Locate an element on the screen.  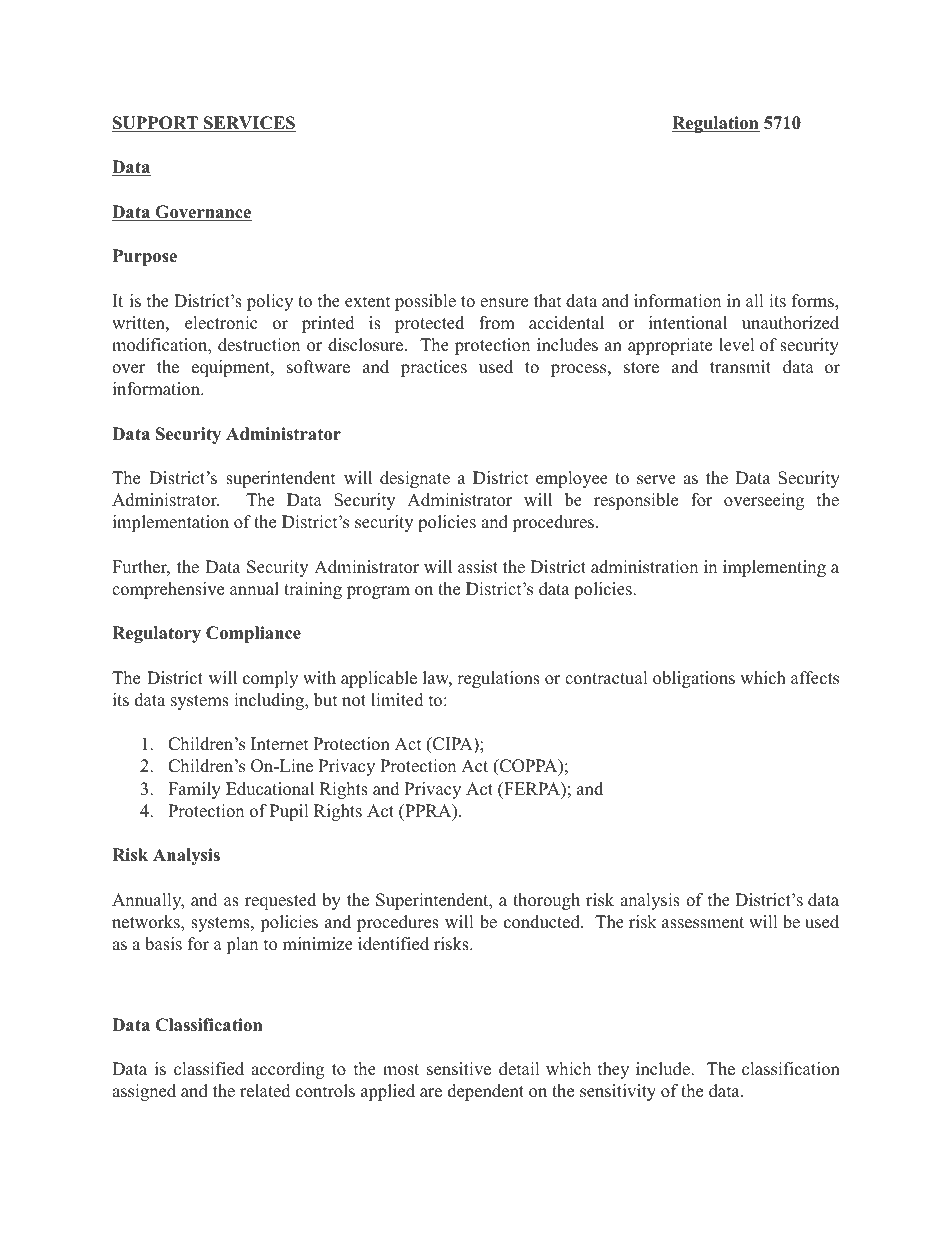
classified is located at coordinates (209, 1069).
